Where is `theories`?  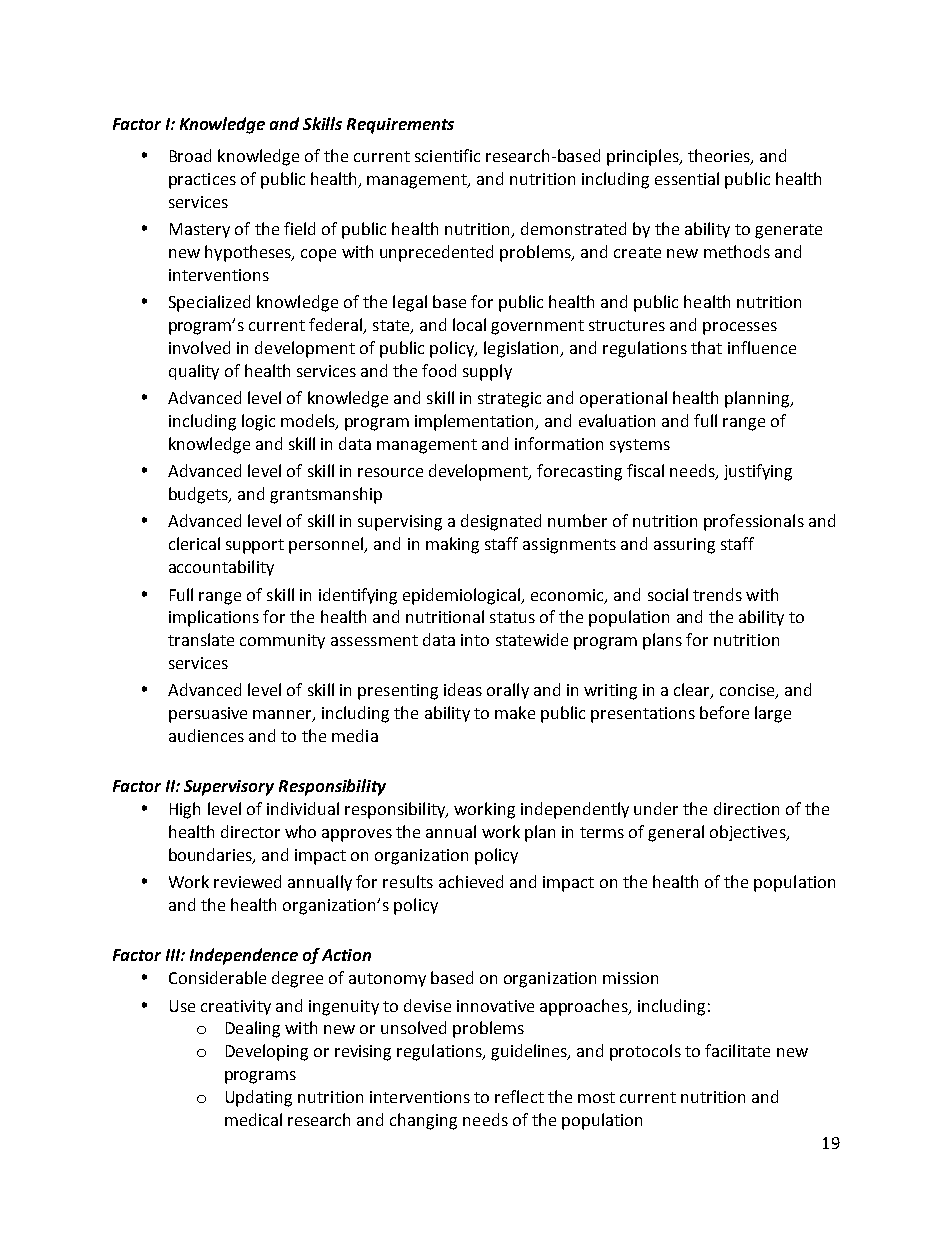 theories is located at coordinates (720, 157).
